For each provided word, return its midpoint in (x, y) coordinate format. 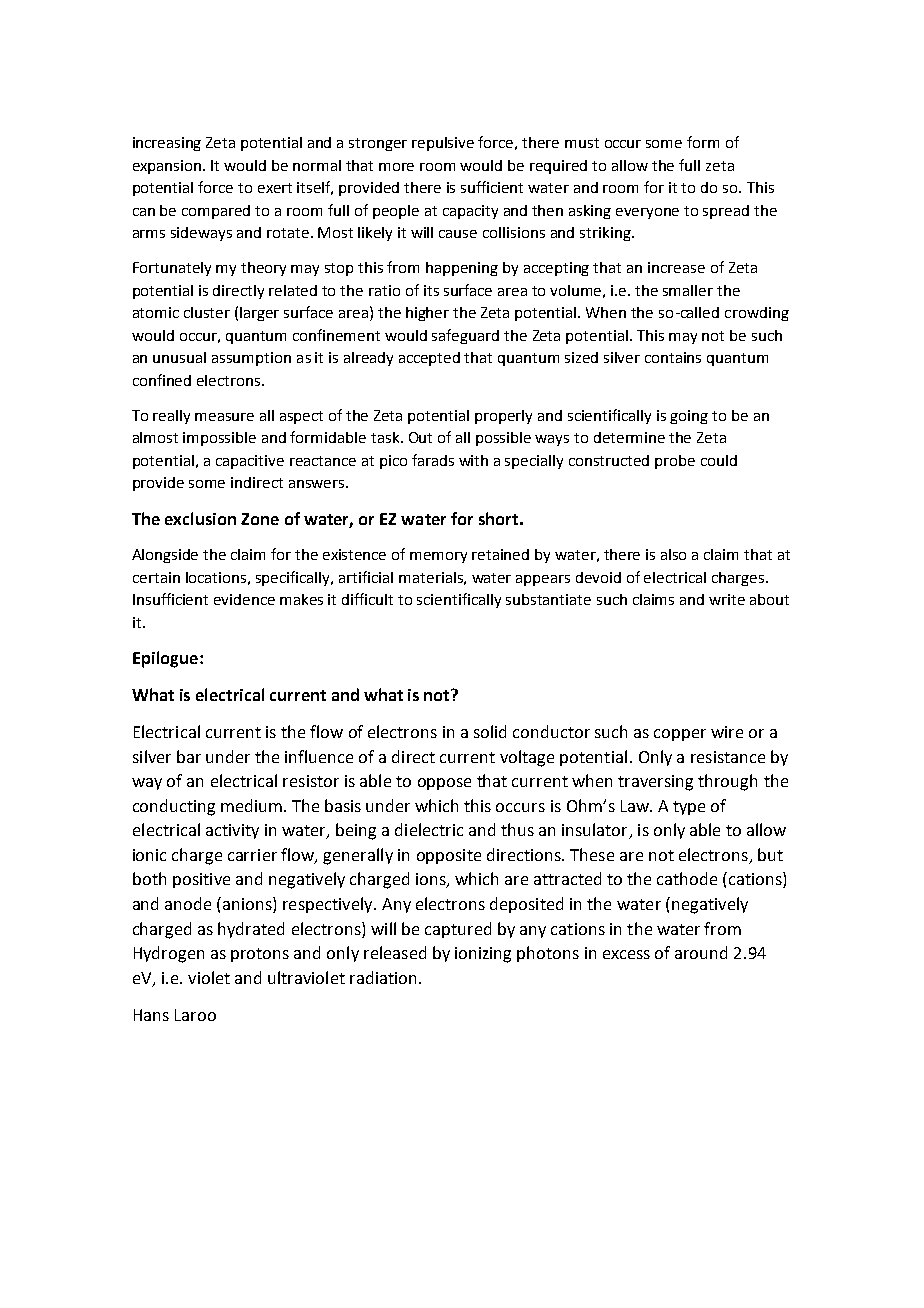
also (673, 554)
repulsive (443, 144)
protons (260, 955)
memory (438, 557)
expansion (168, 167)
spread (726, 212)
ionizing (483, 955)
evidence (244, 599)
